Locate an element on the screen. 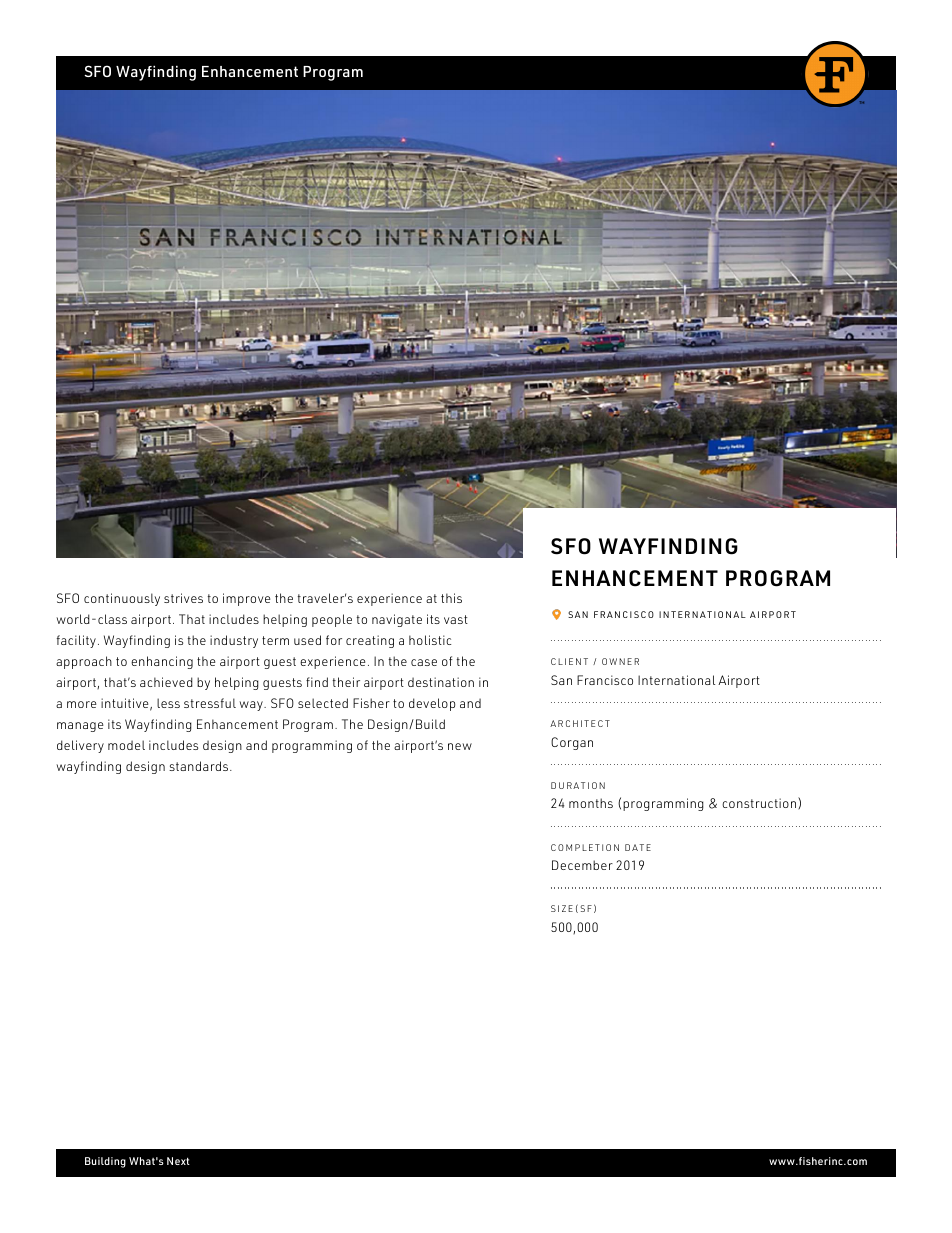 The height and width of the screenshot is (1233, 952). DATE is located at coordinates (638, 847).
